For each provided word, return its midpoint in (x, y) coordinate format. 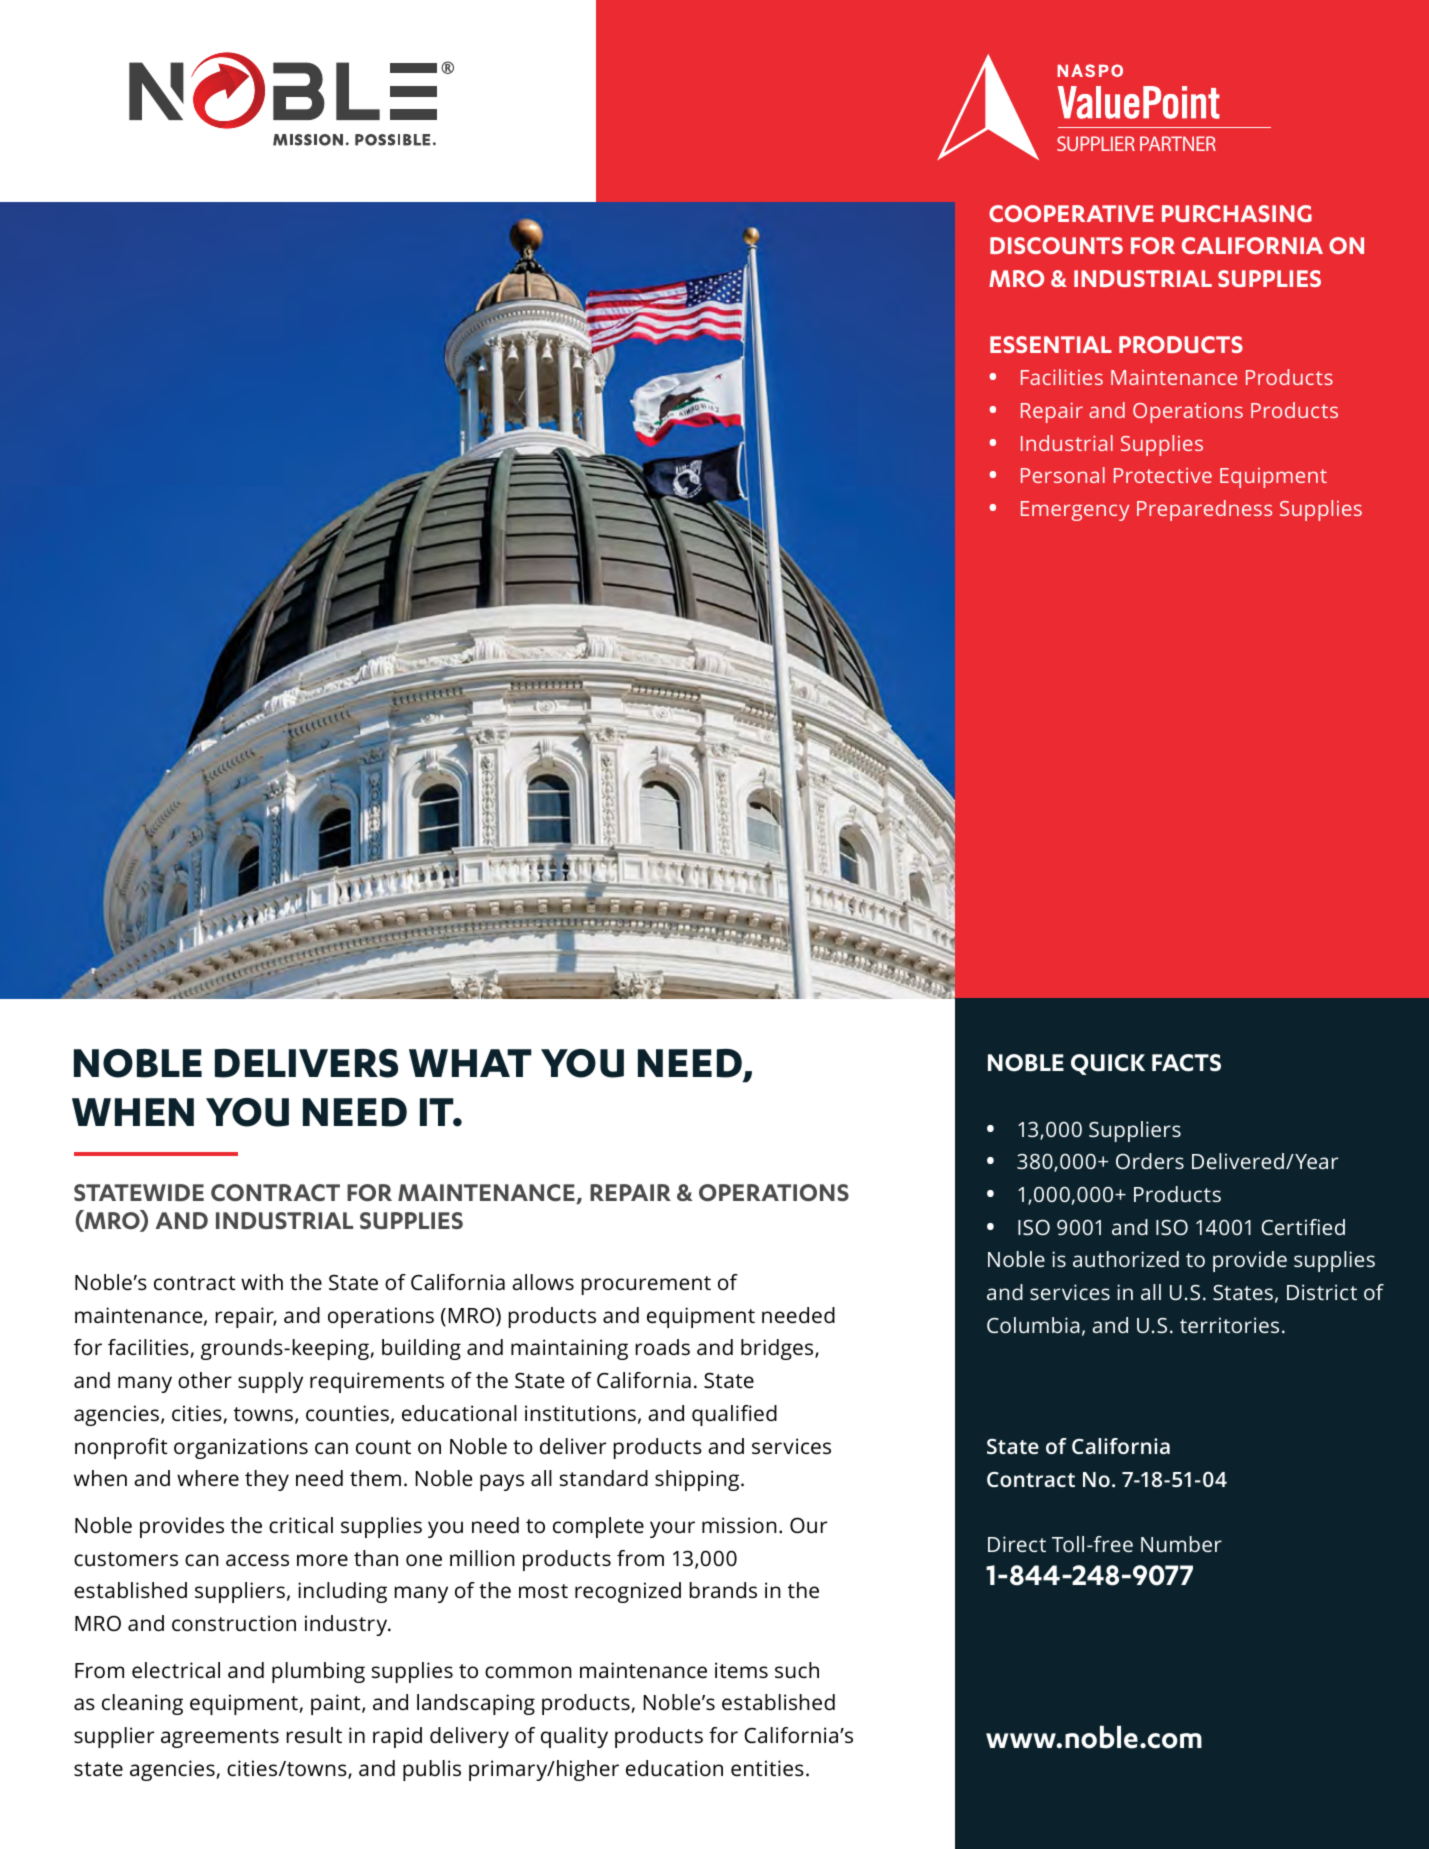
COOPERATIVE (1071, 213)
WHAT (470, 1063)
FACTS (1186, 1063)
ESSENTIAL (1051, 344)
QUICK (1108, 1064)
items (741, 1670)
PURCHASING (1237, 213)
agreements (220, 1738)
